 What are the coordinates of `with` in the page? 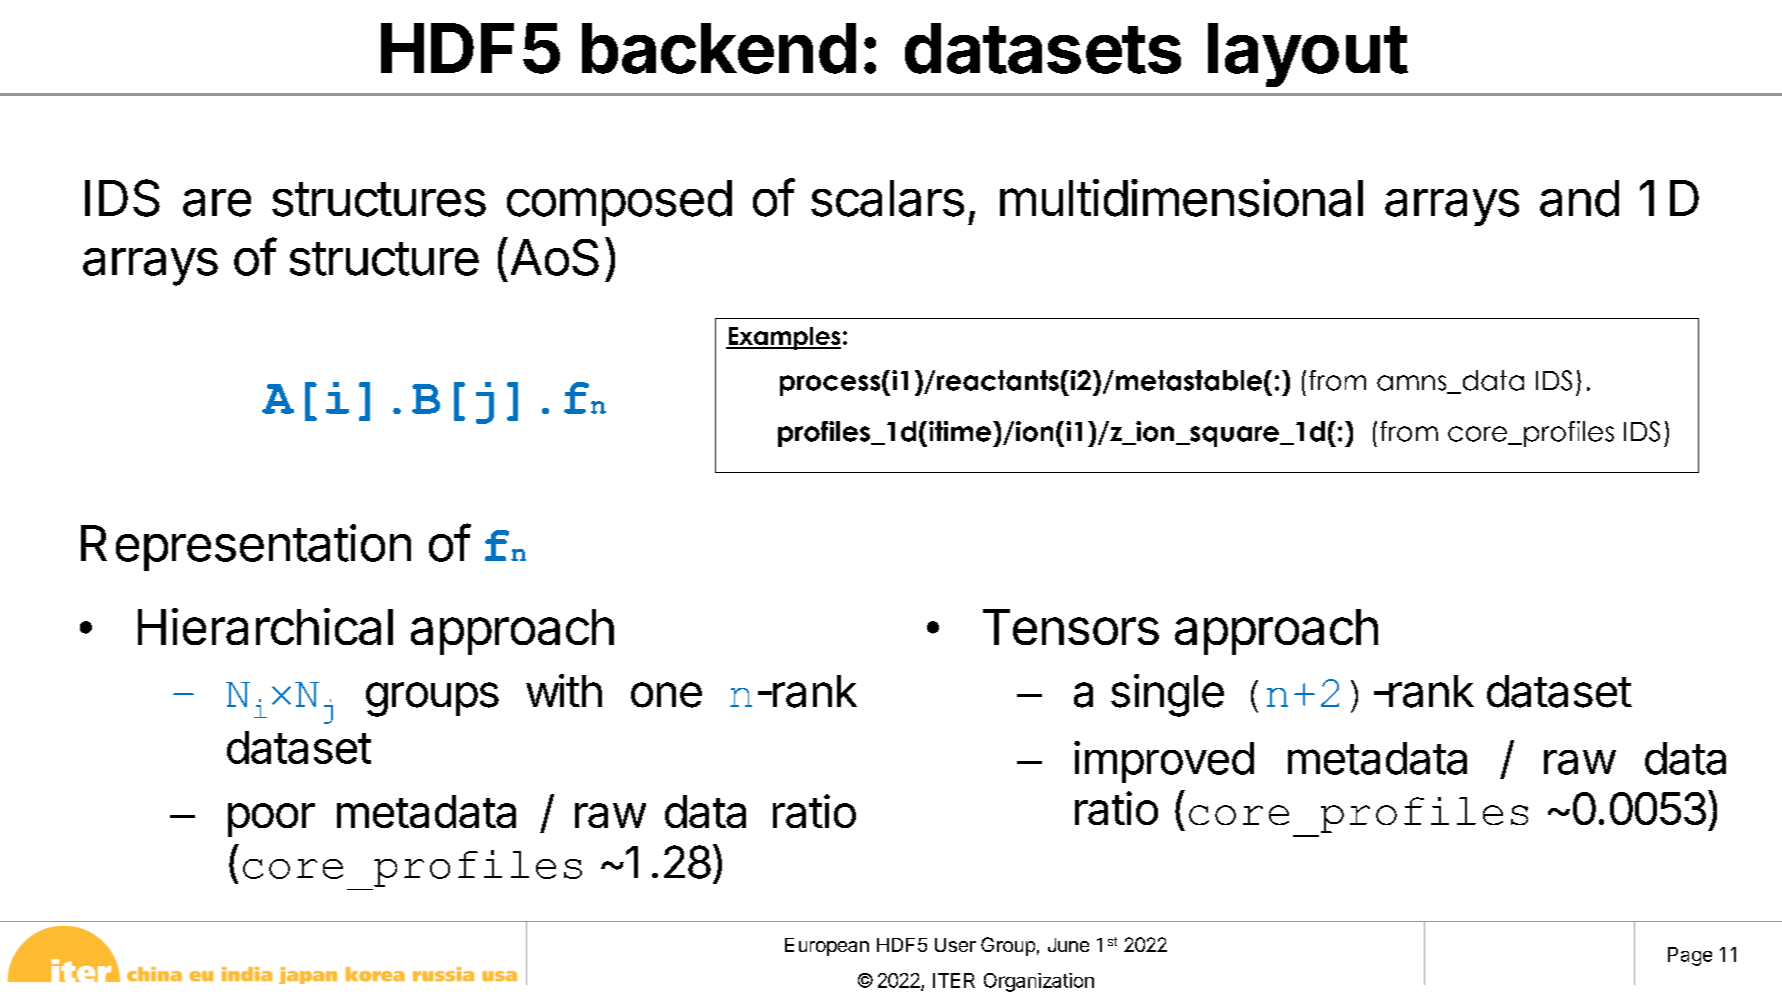 It's located at (564, 690).
